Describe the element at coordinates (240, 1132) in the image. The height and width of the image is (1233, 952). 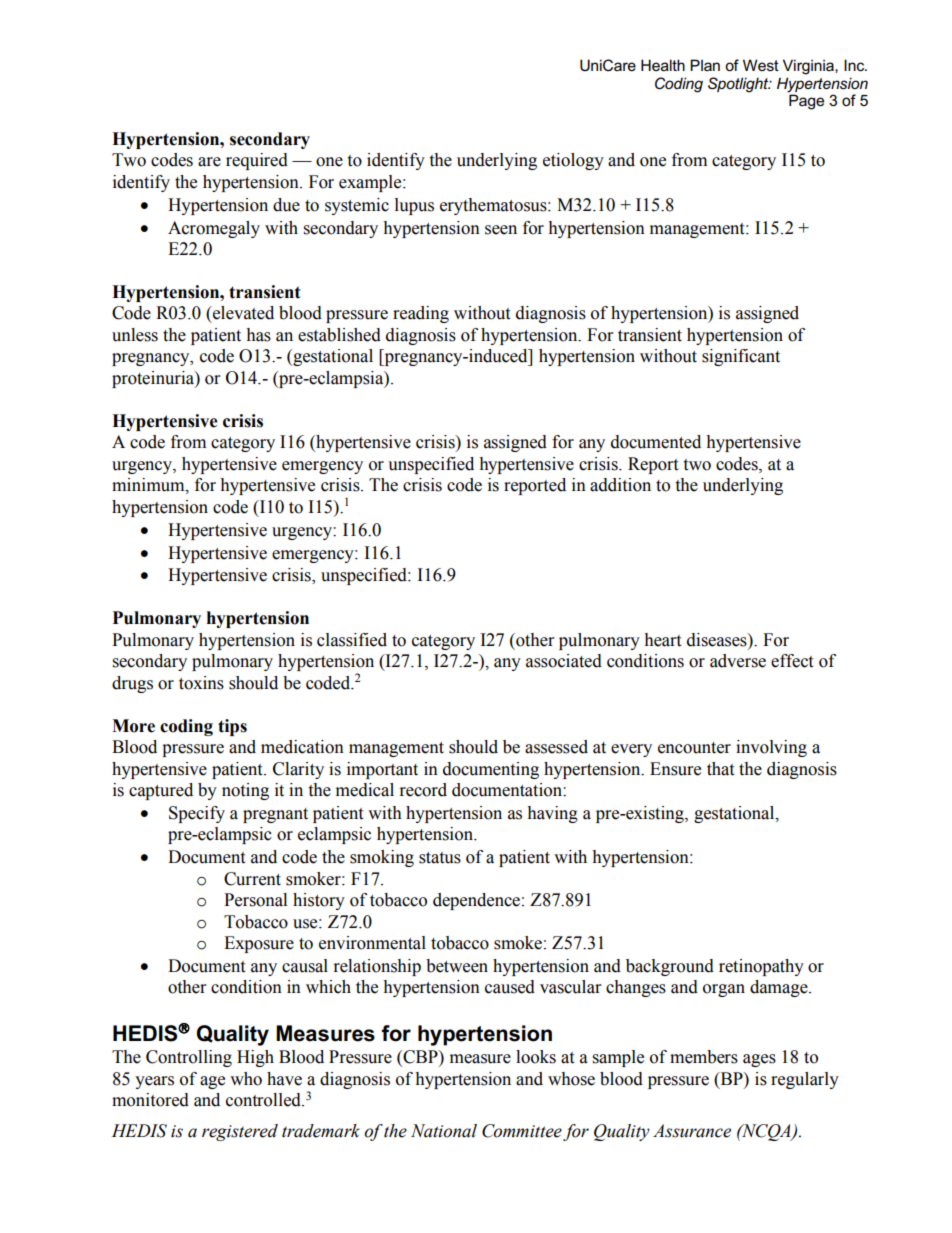
I see `registered` at that location.
